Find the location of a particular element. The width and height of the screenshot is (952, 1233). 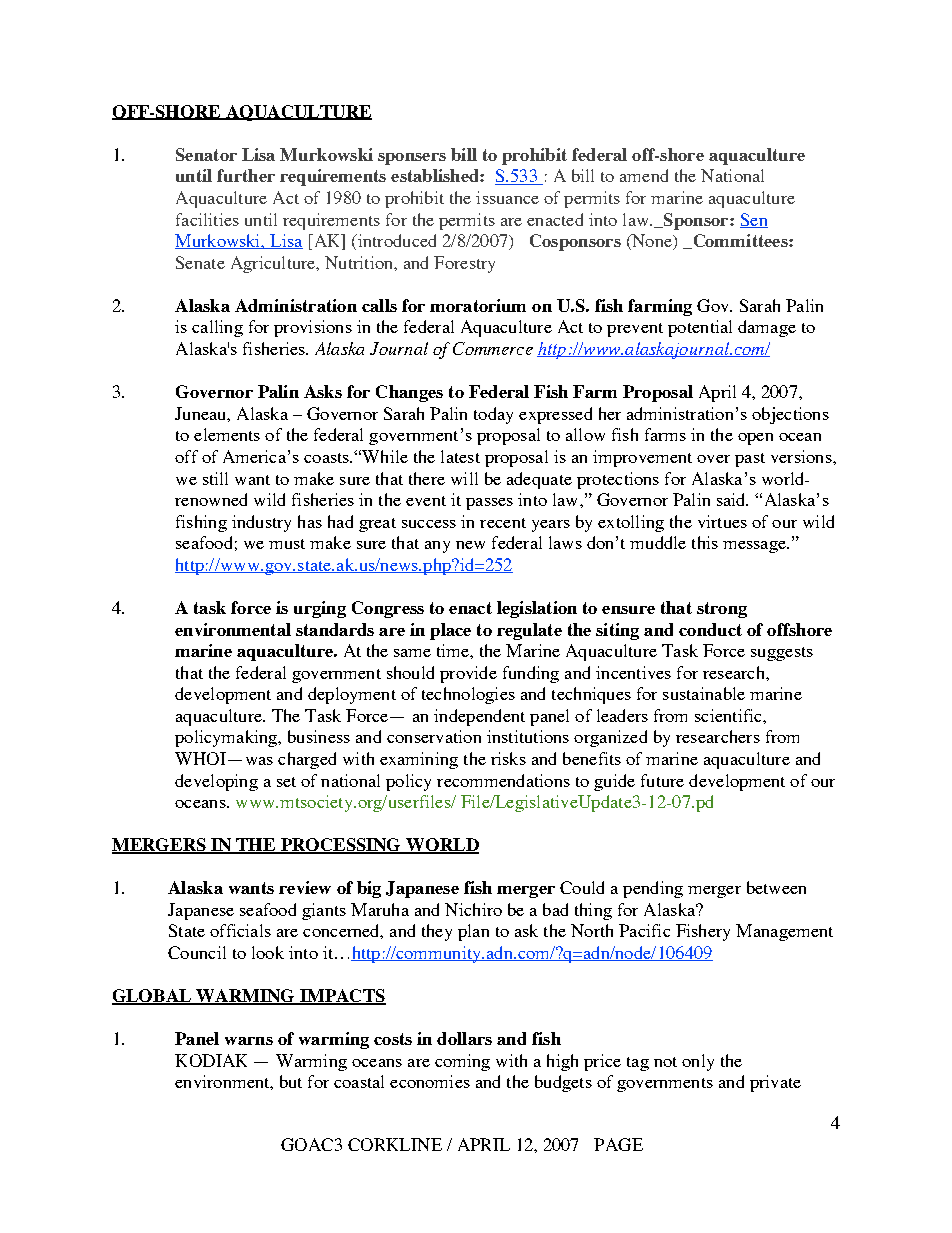

issuance is located at coordinates (507, 197).
